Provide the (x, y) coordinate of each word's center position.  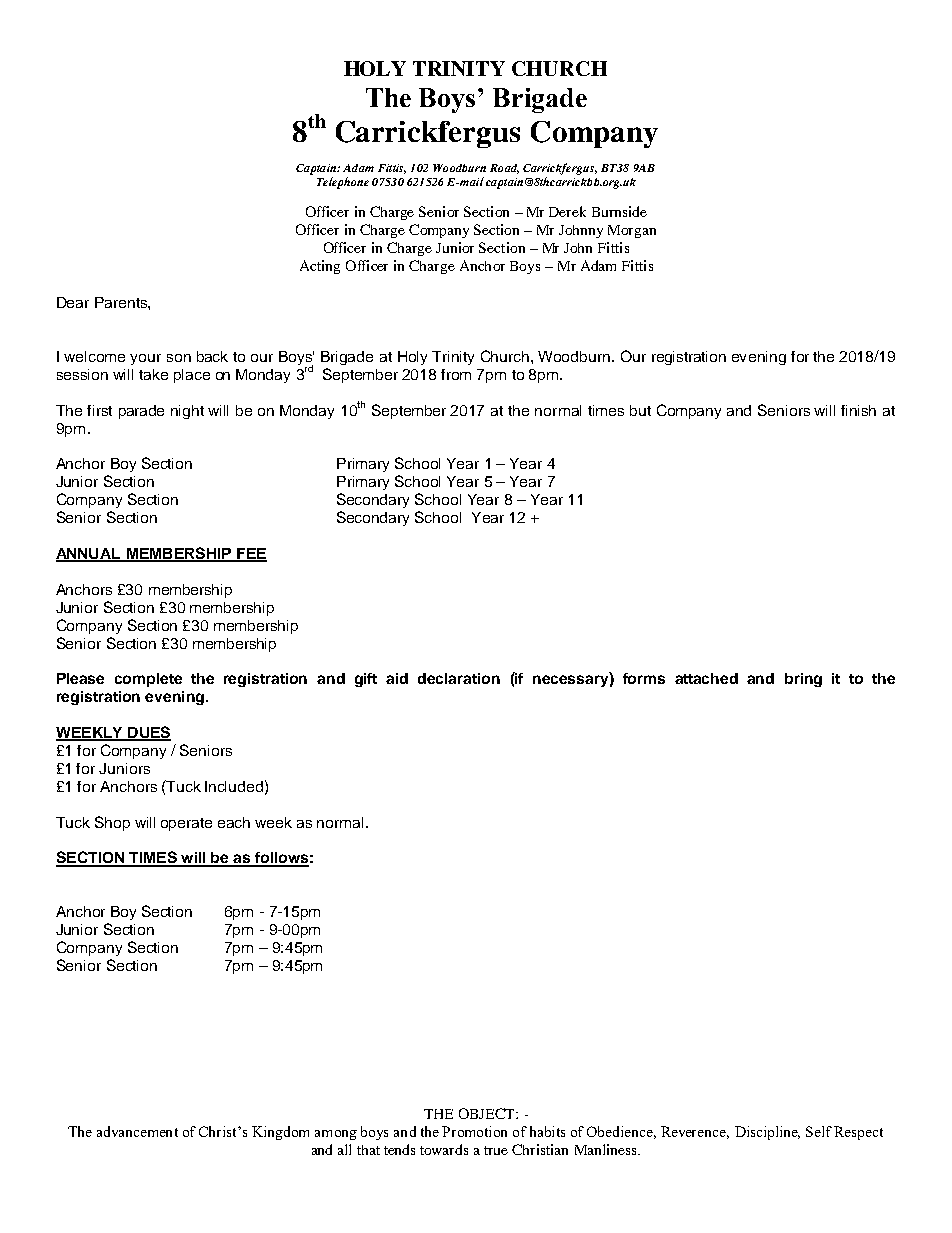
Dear (73, 302)
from (456, 374)
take (153, 374)
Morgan (632, 231)
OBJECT (488, 1113)
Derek (567, 211)
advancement (137, 1131)
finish (858, 410)
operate (186, 824)
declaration (459, 678)
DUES (148, 733)
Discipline (767, 1133)
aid (397, 678)
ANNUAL (89, 554)
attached (706, 678)
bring (803, 680)
